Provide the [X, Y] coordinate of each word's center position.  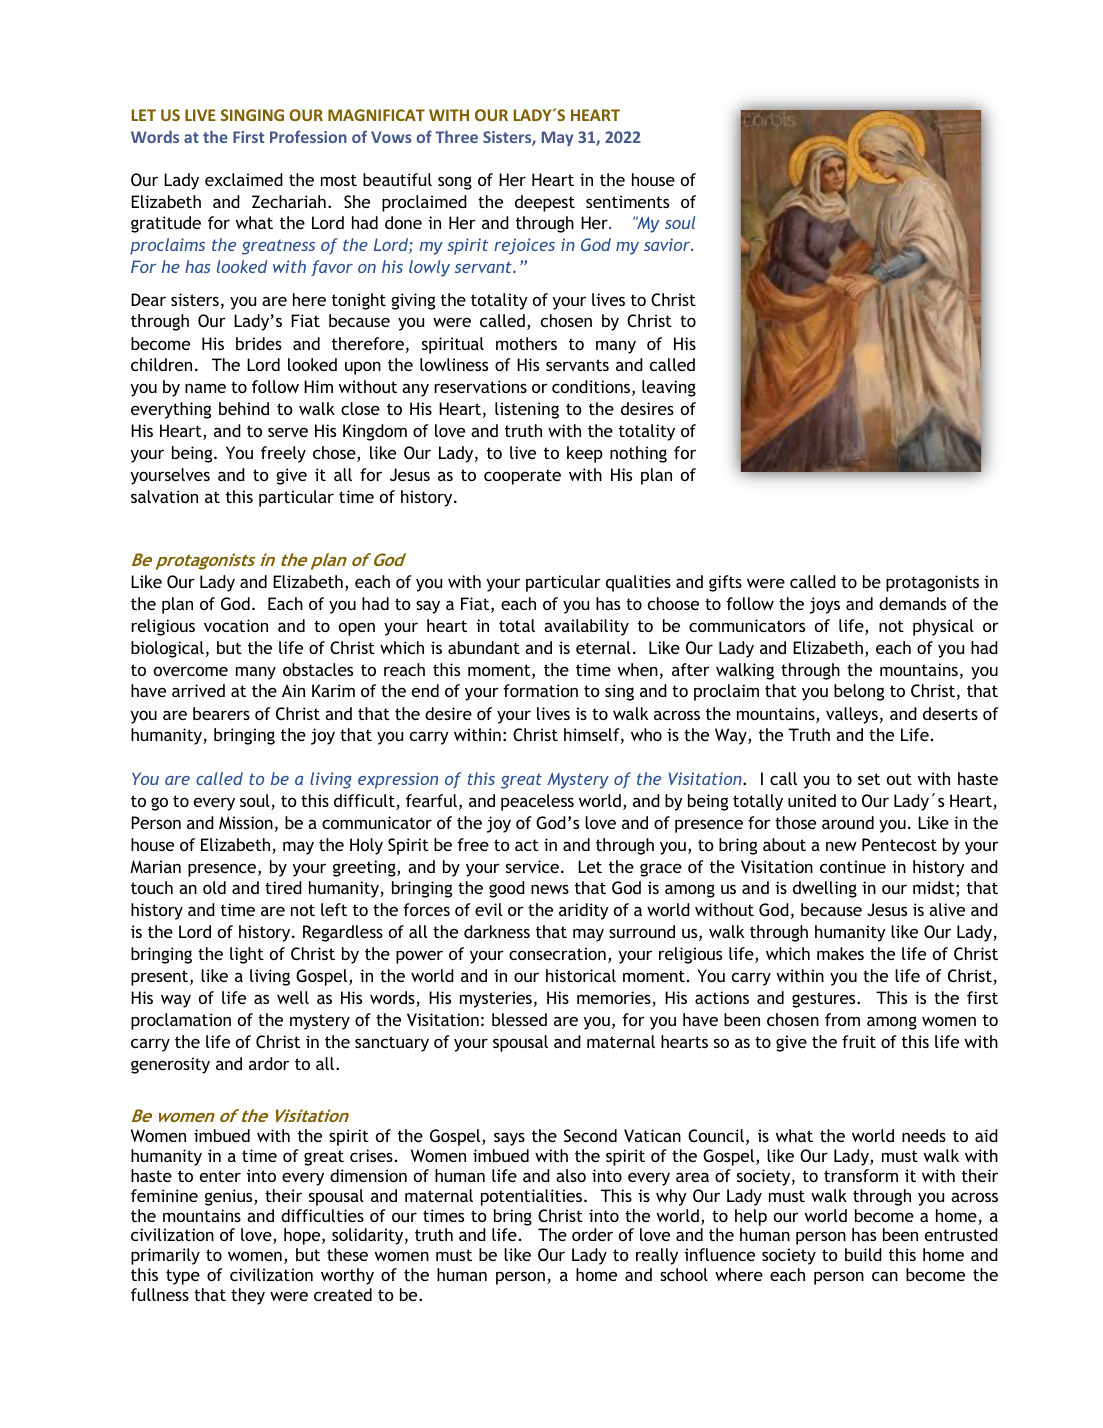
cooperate [522, 477]
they [248, 1296]
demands [912, 603]
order [592, 1234]
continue [853, 866]
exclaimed [244, 179]
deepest [545, 203]
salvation [164, 496]
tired [283, 887]
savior [668, 244]
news [550, 889]
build [863, 1254]
